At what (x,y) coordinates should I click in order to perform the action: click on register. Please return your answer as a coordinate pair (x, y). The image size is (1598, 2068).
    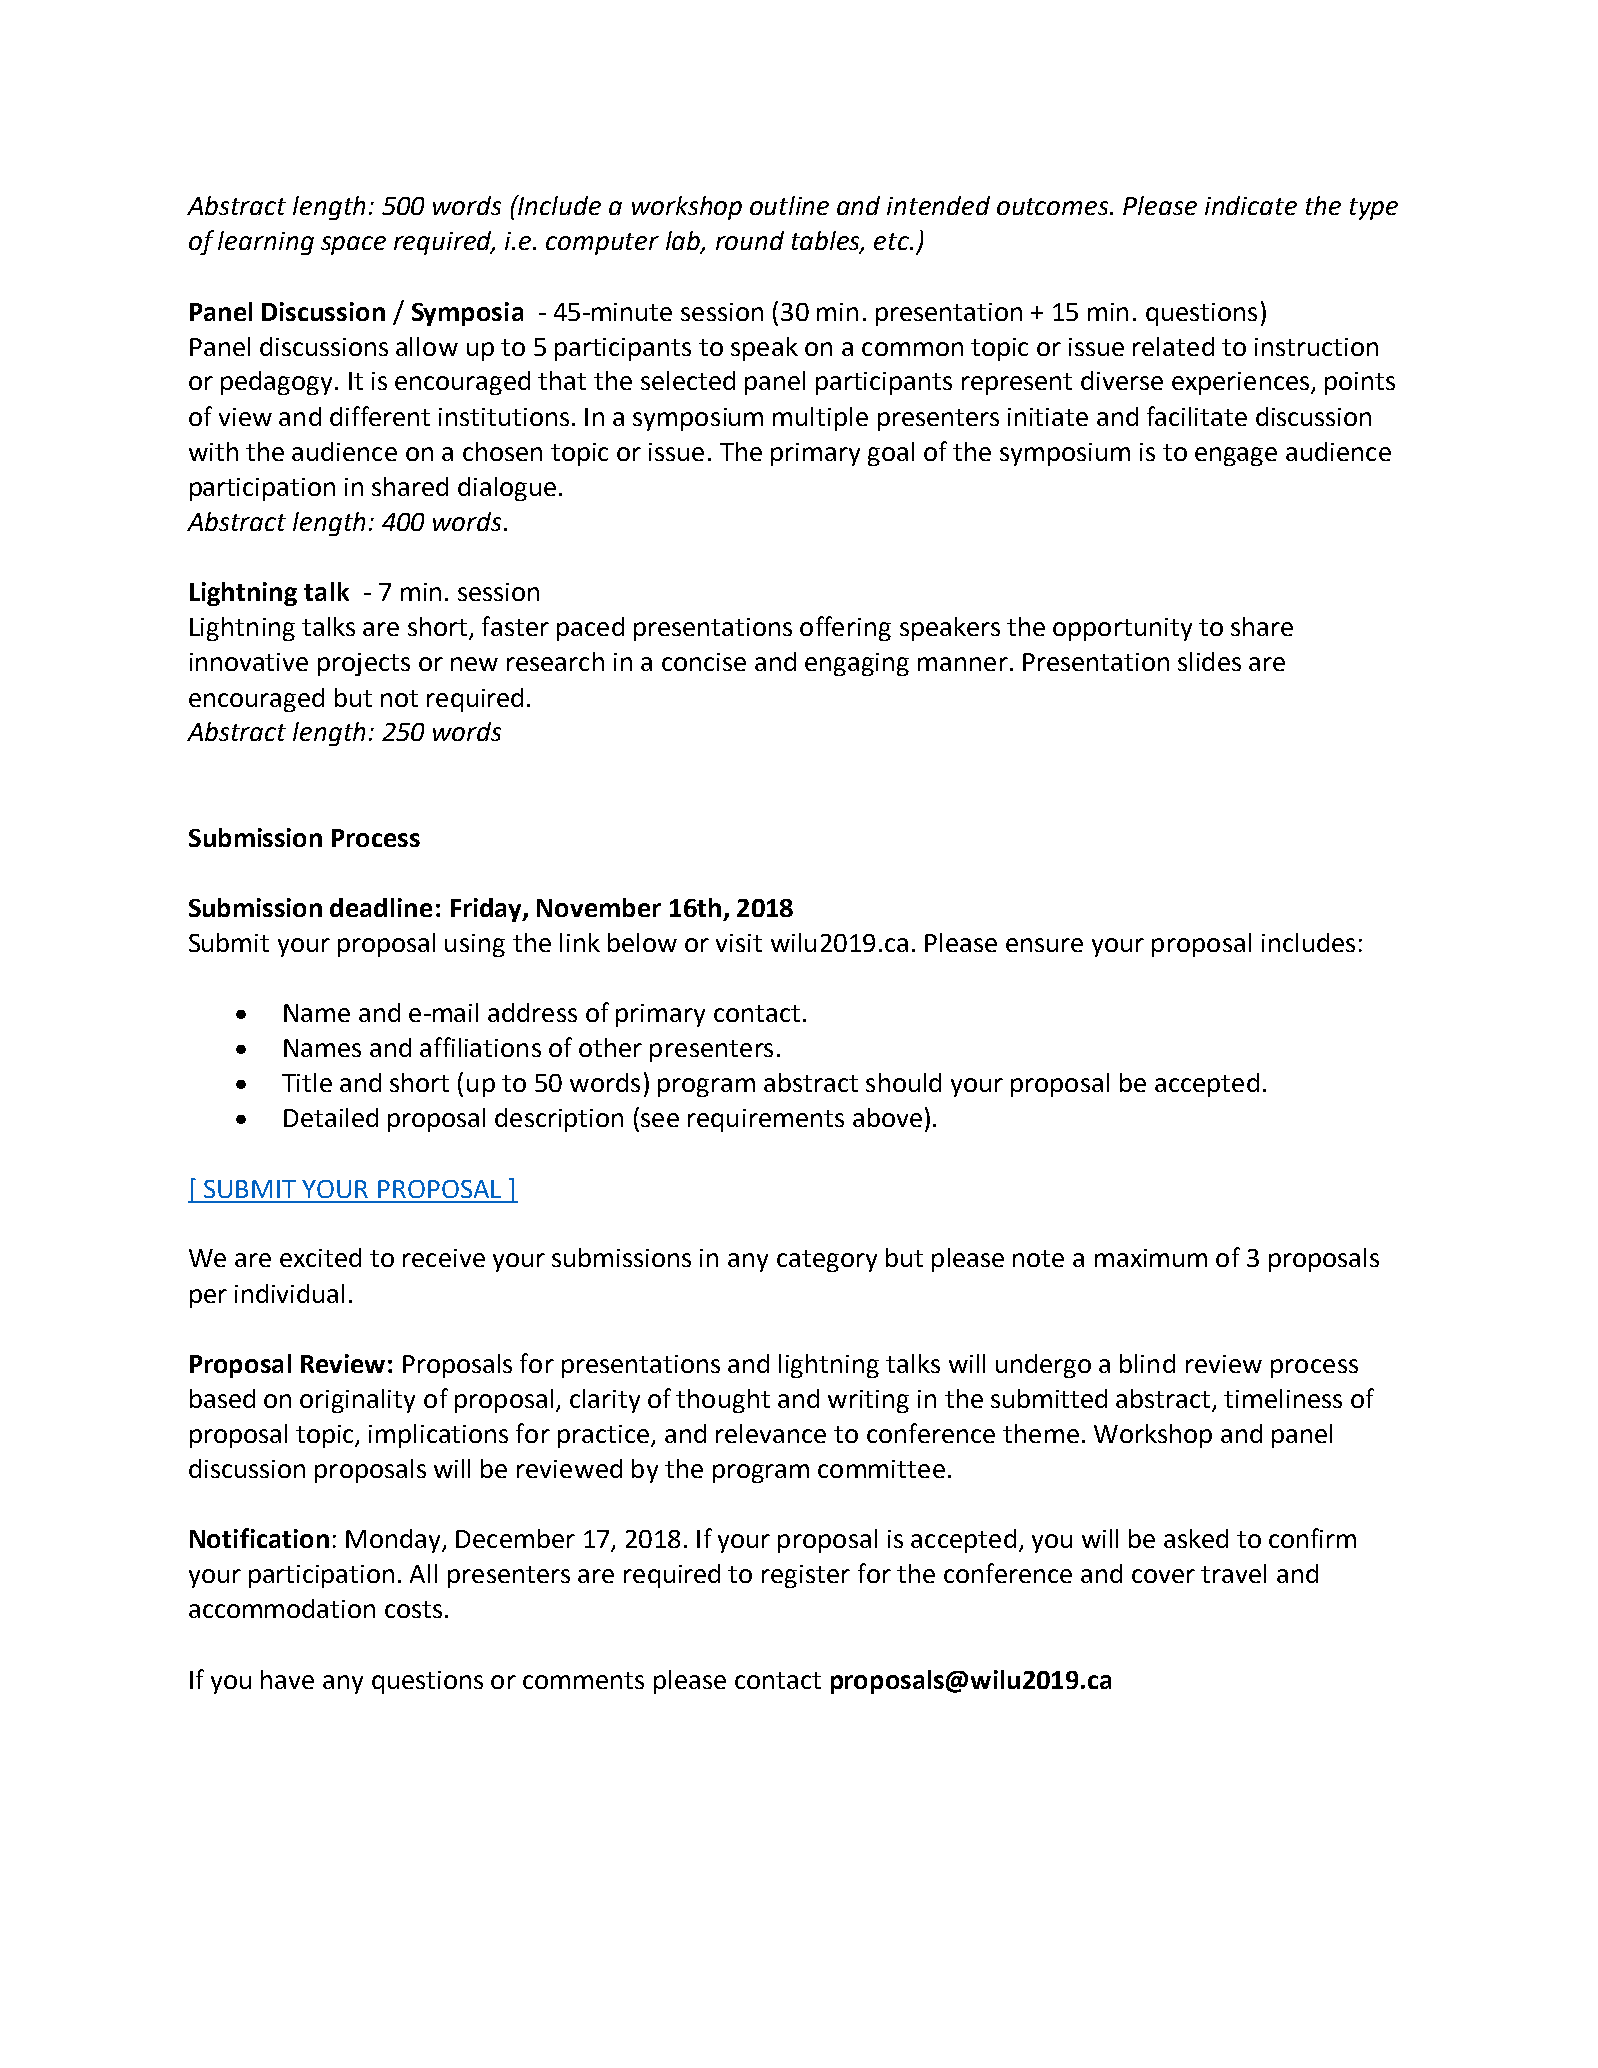
    Looking at the image, I should click on (806, 1576).
